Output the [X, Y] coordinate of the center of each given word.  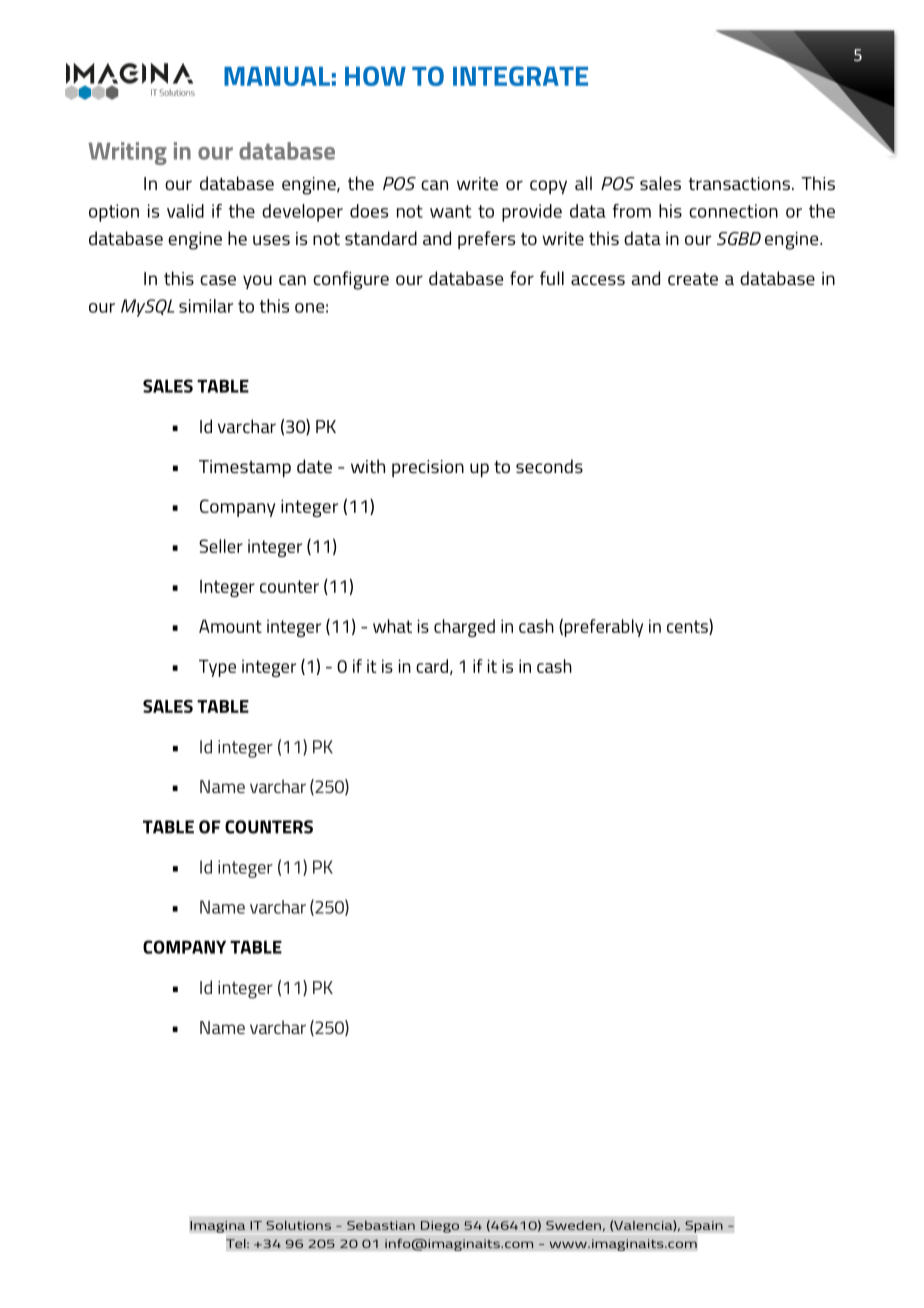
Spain [704, 1227]
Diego [440, 1227]
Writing [127, 153]
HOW [375, 76]
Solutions [298, 1225]
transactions [739, 183]
